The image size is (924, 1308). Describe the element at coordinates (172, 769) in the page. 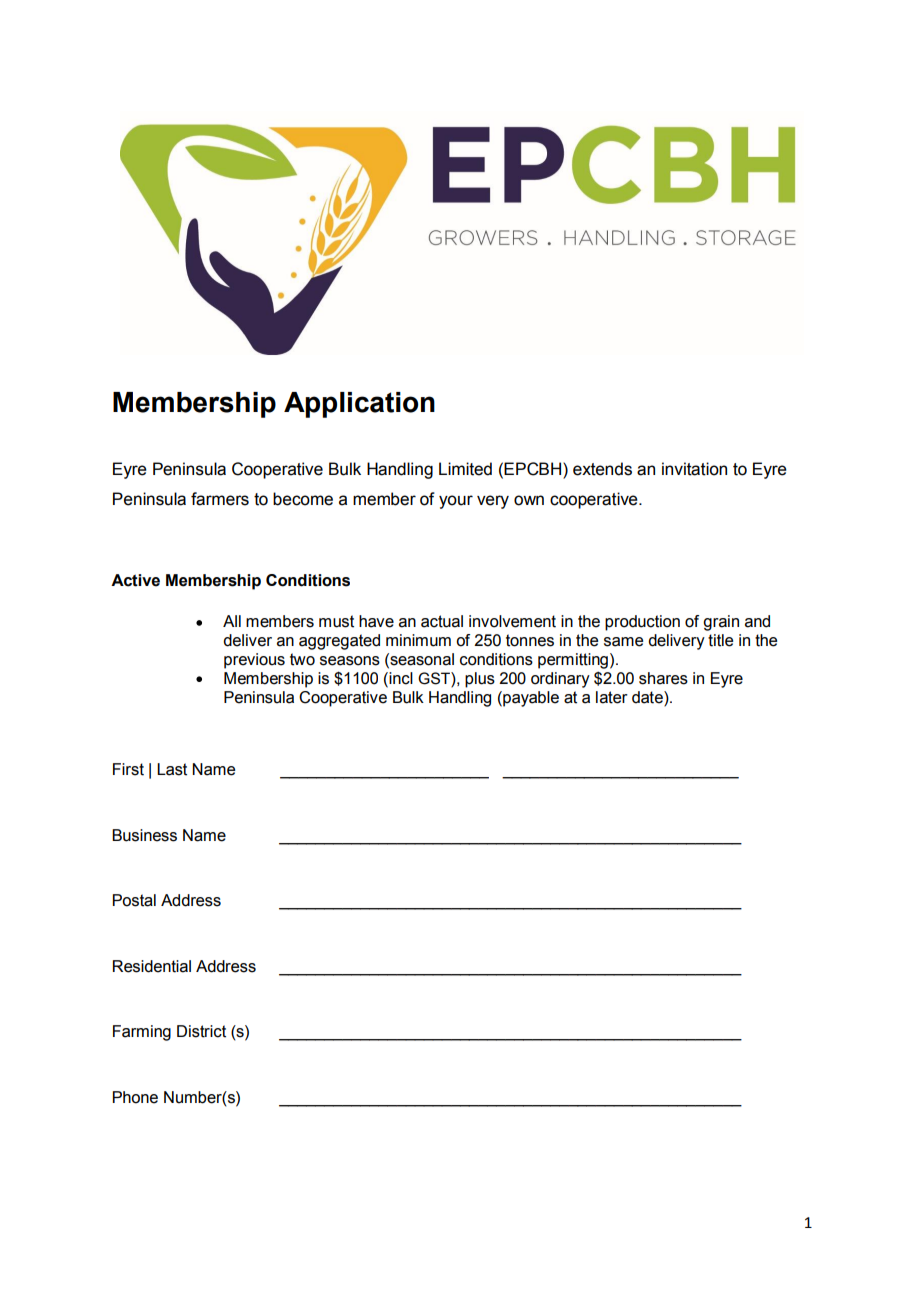

I see `Last` at that location.
